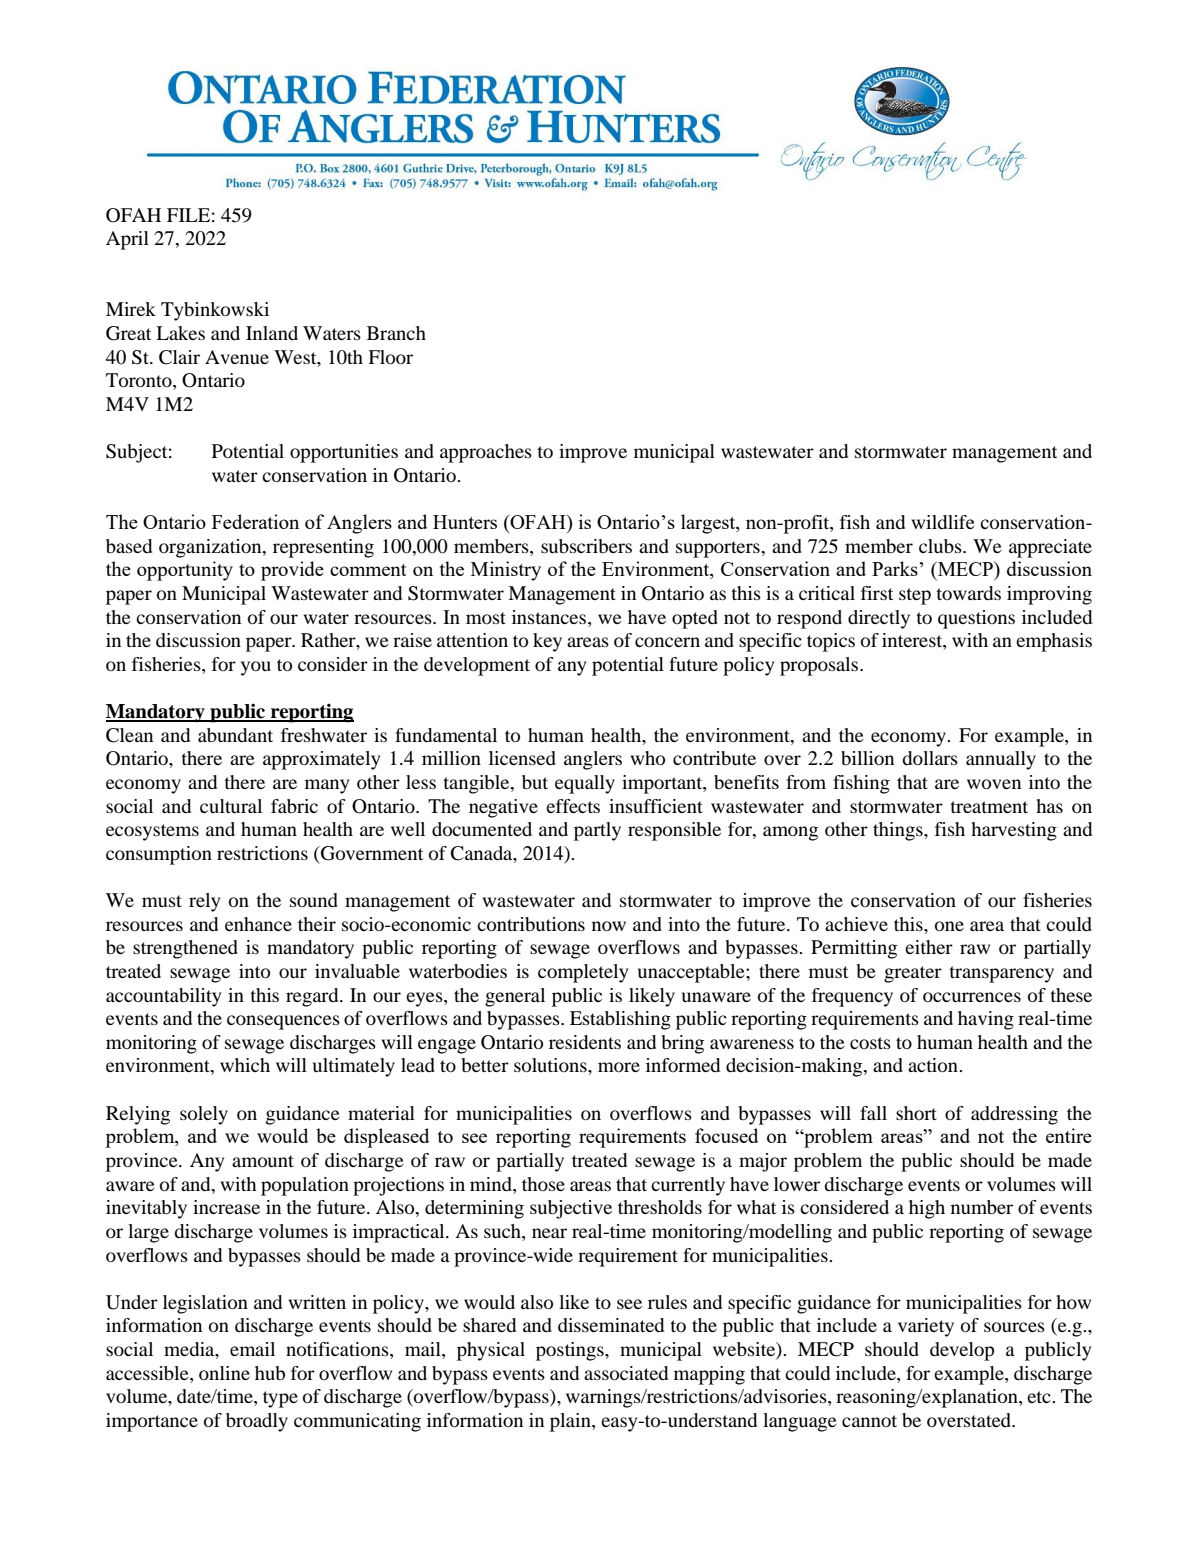 This screenshot has width=1198, height=1550. Describe the element at coordinates (943, 522) in the screenshot. I see `wildlife` at that location.
